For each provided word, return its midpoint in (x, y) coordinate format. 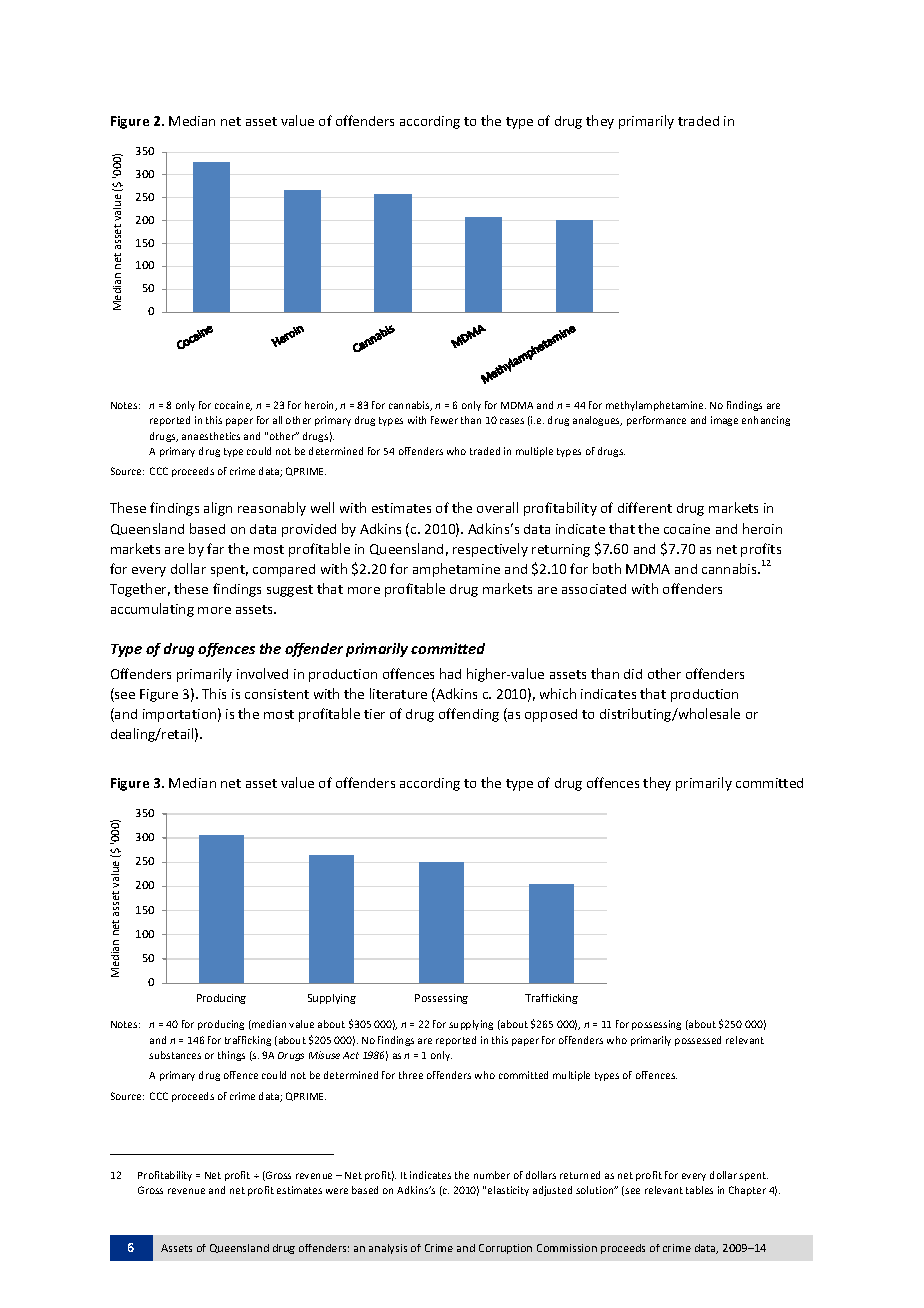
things (231, 1056)
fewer (444, 420)
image (724, 421)
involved (262, 673)
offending (469, 715)
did (633, 674)
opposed (551, 715)
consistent (277, 694)
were (337, 1191)
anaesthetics (211, 436)
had (450, 673)
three (411, 1075)
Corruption (505, 1249)
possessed (698, 1041)
